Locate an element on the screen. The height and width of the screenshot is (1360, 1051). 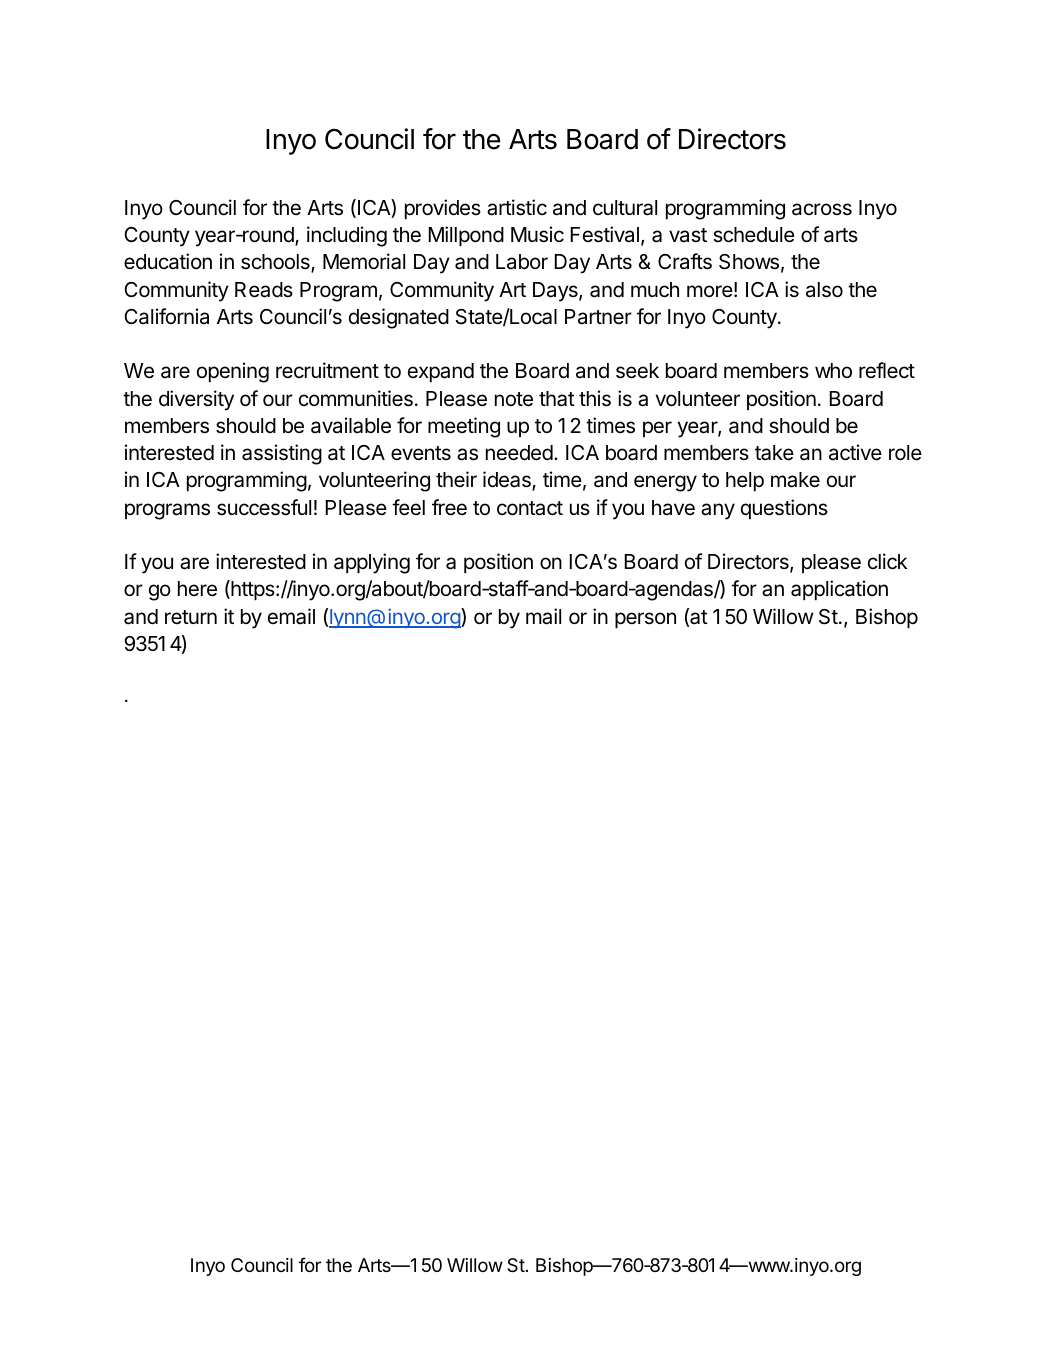
across is located at coordinates (822, 209).
